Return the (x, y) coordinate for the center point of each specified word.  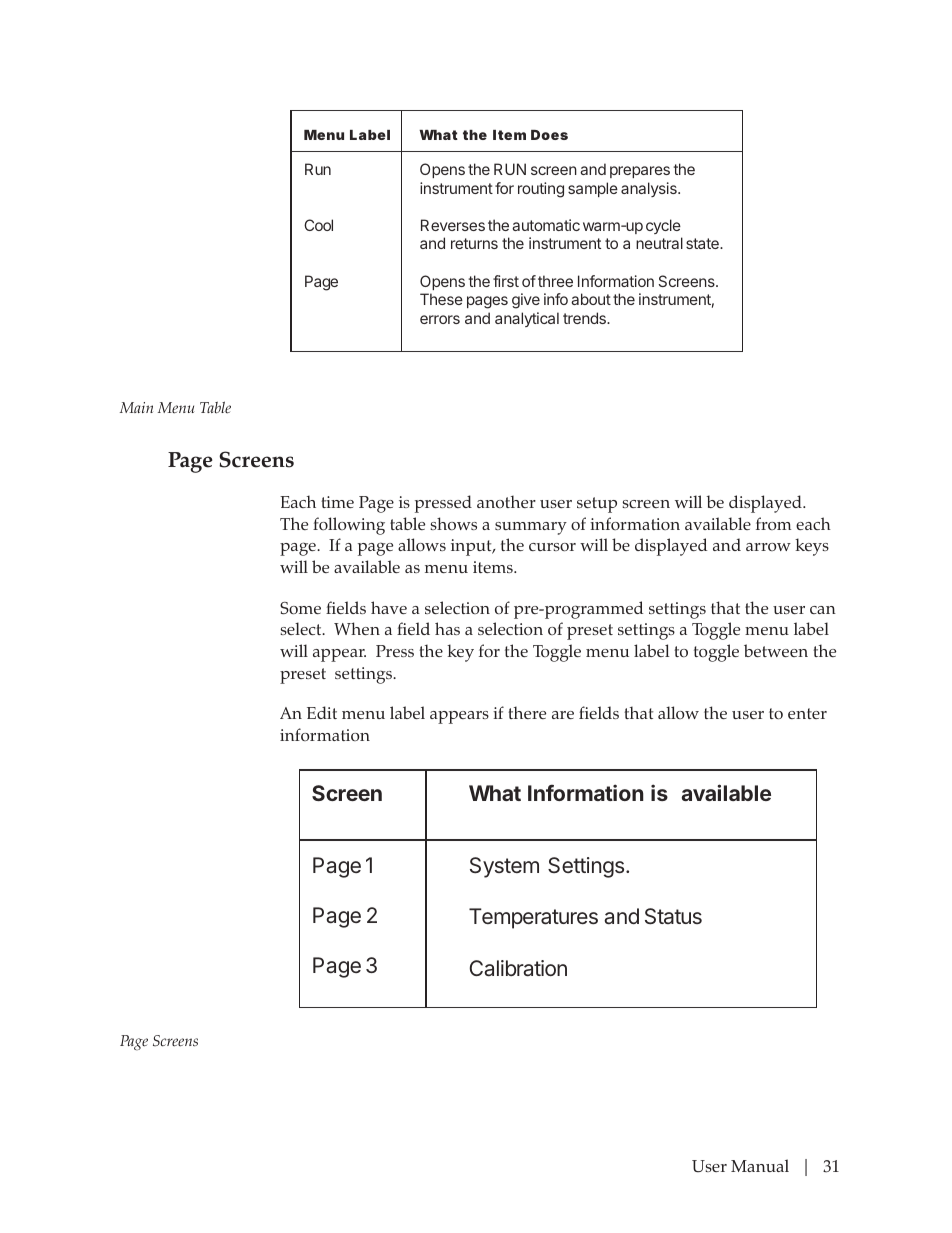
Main (136, 407)
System (504, 867)
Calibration (518, 968)
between (776, 650)
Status (673, 916)
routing (541, 190)
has (447, 628)
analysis (650, 189)
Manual (760, 1165)
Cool (318, 225)
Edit (322, 712)
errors (440, 319)
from (773, 523)
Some (300, 608)
